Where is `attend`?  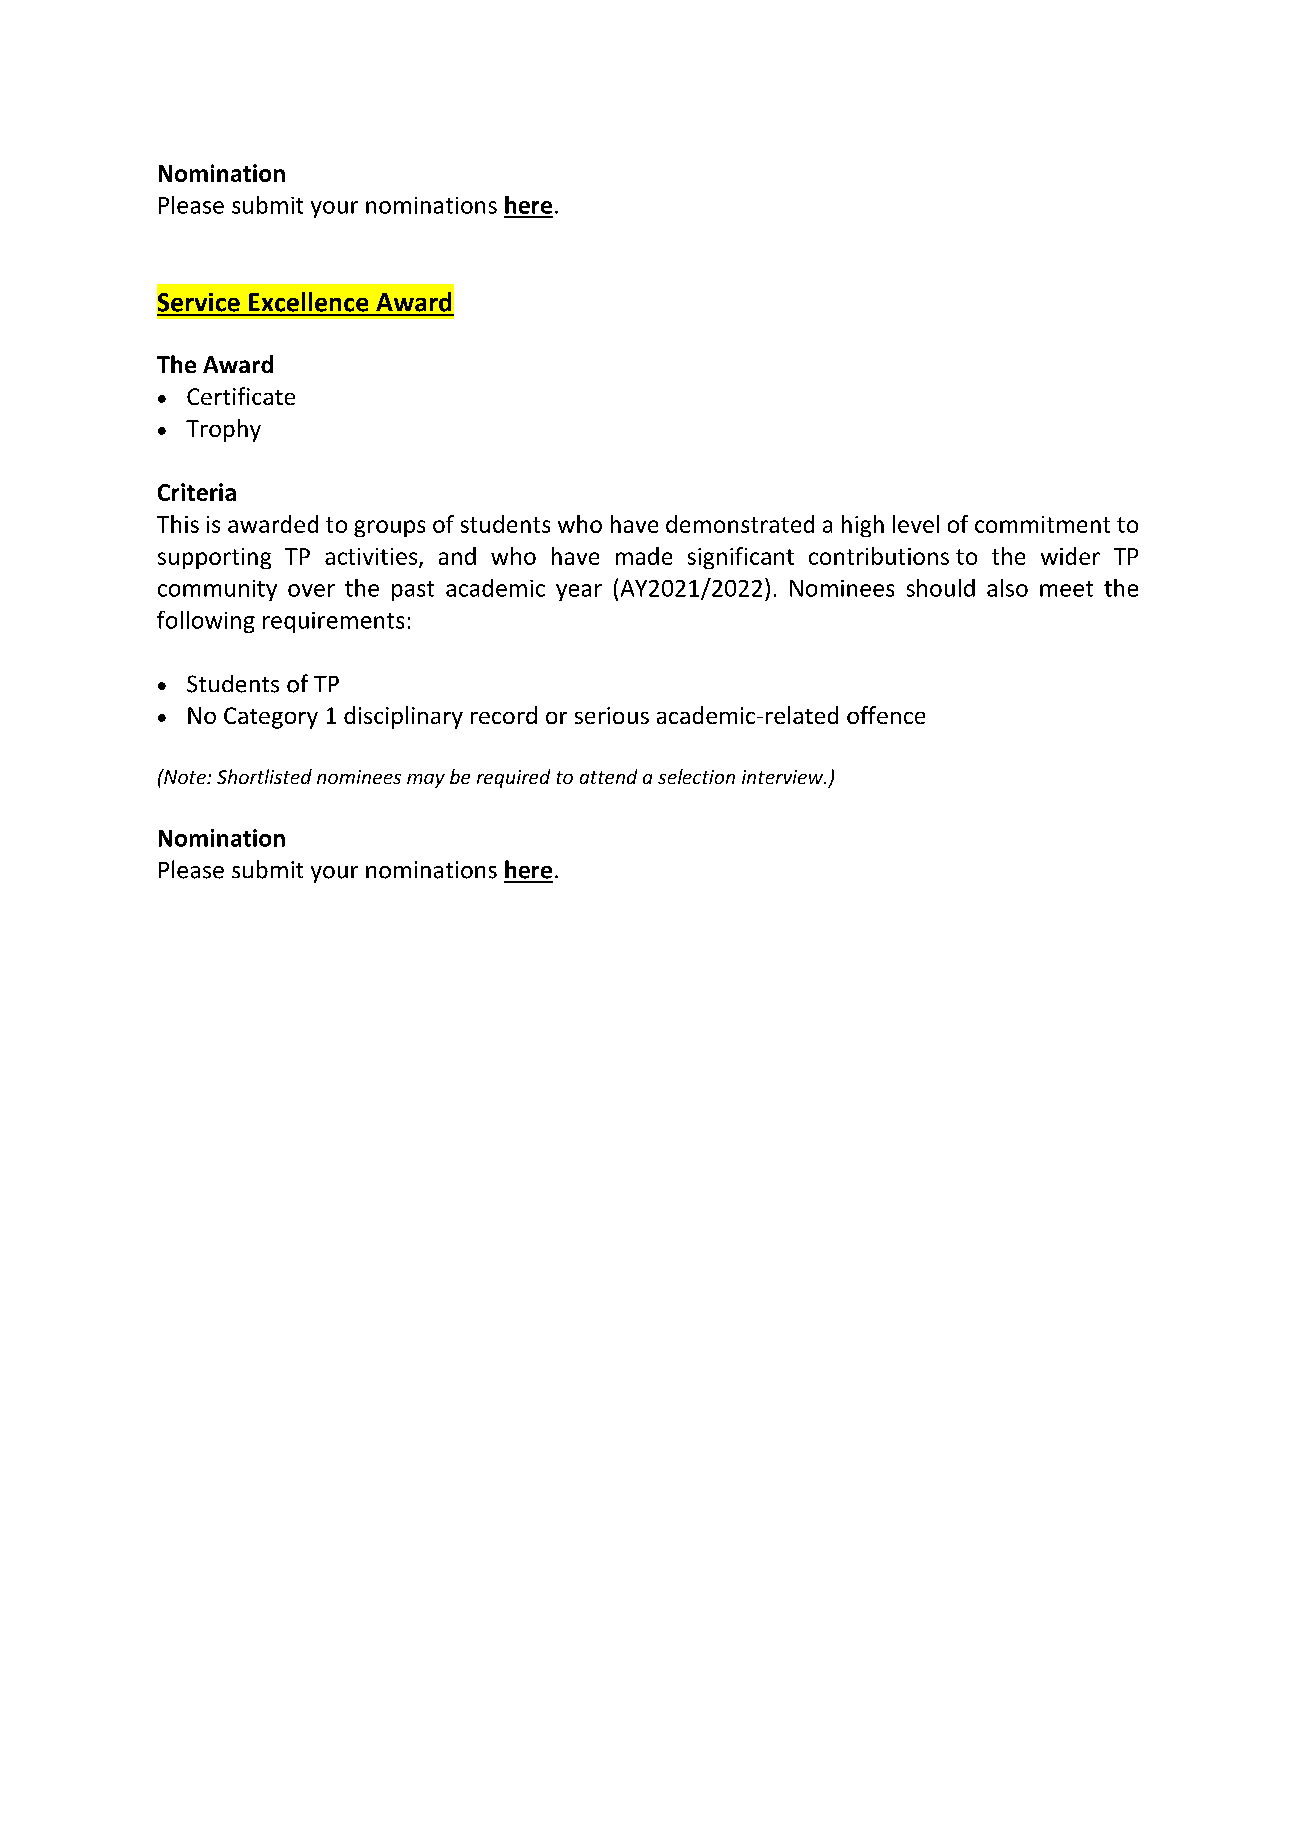
attend is located at coordinates (608, 776).
